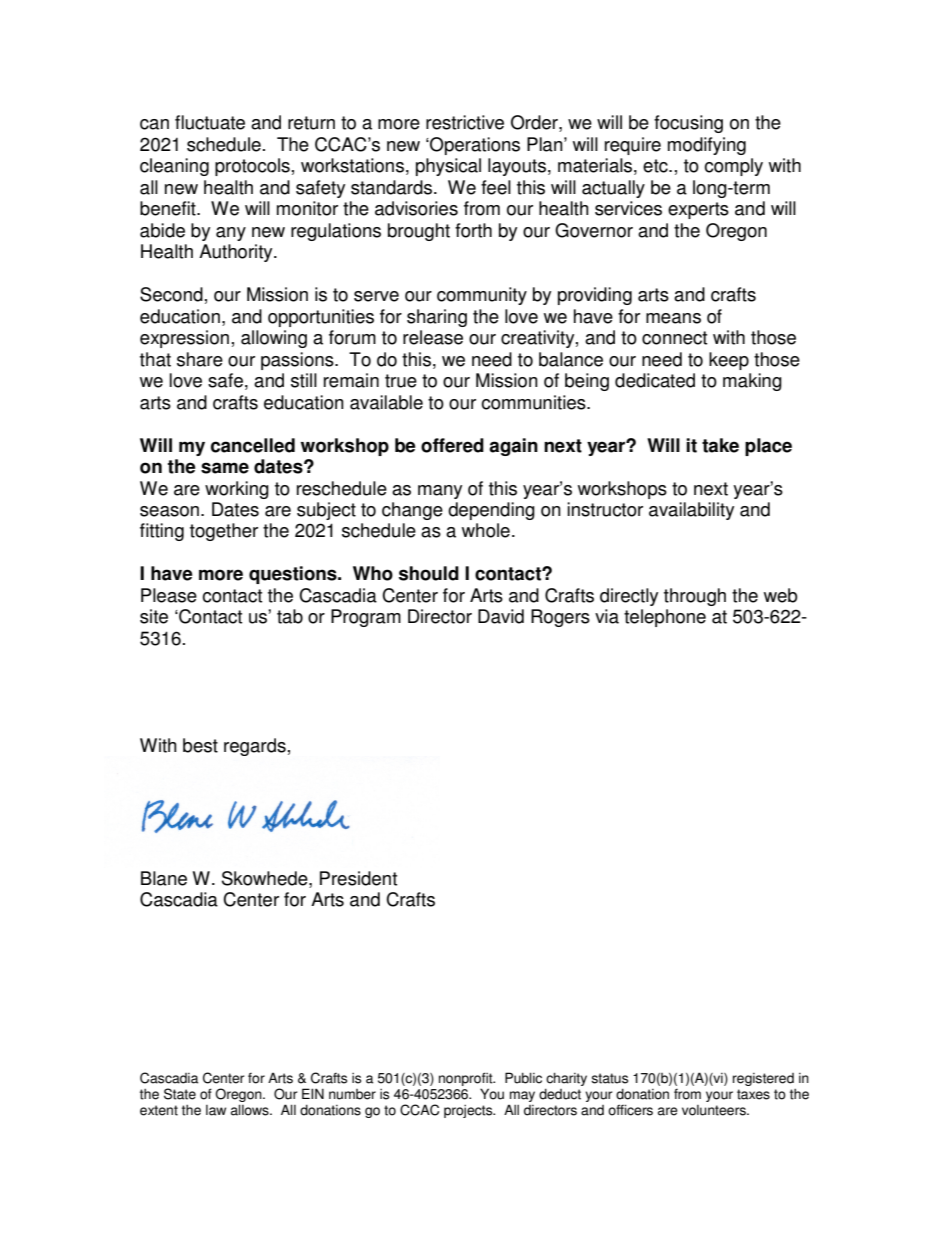  What do you see at coordinates (216, 1110) in the screenshot?
I see `law` at bounding box center [216, 1110].
